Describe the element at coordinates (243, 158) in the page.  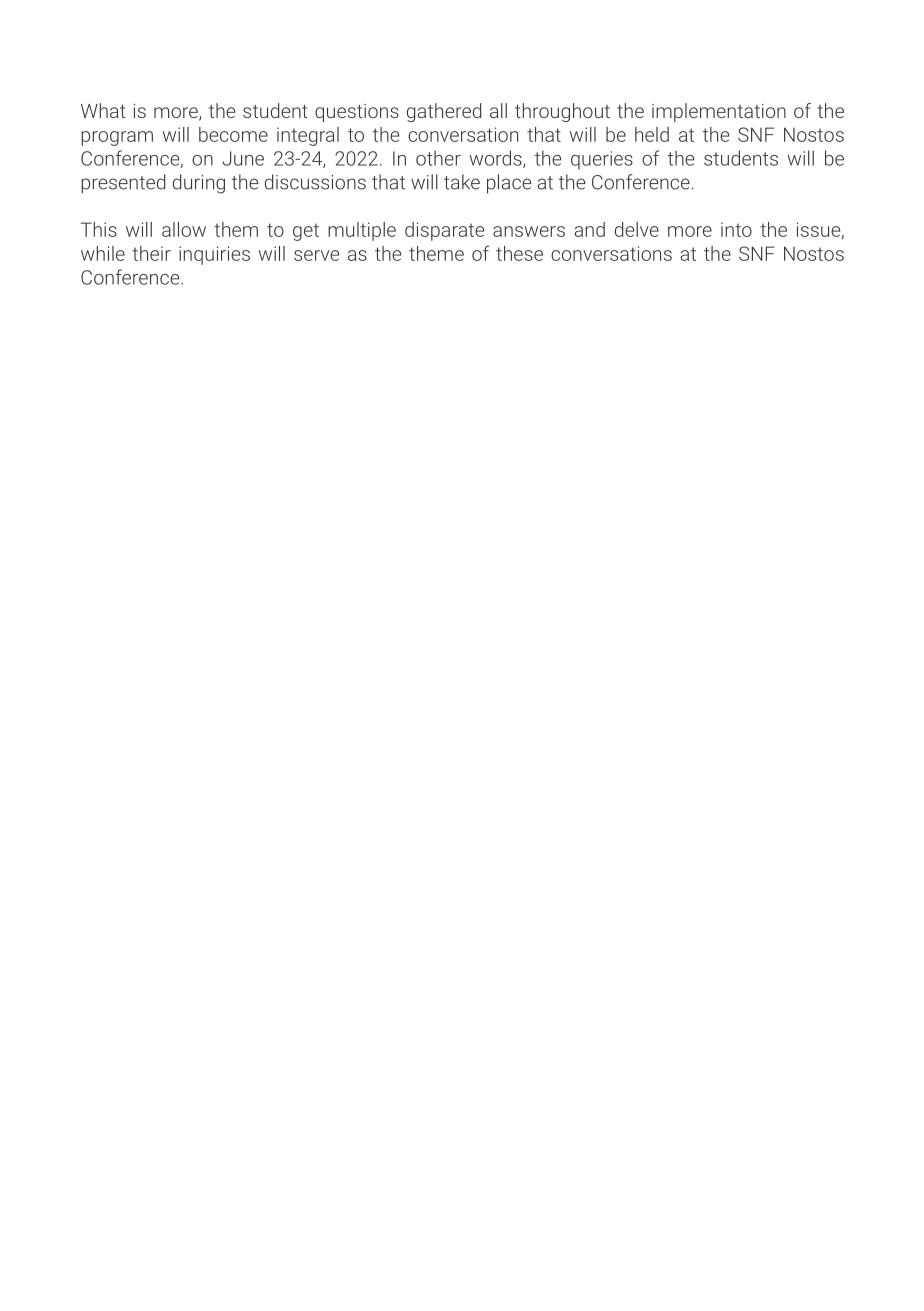
I see `June` at that location.
